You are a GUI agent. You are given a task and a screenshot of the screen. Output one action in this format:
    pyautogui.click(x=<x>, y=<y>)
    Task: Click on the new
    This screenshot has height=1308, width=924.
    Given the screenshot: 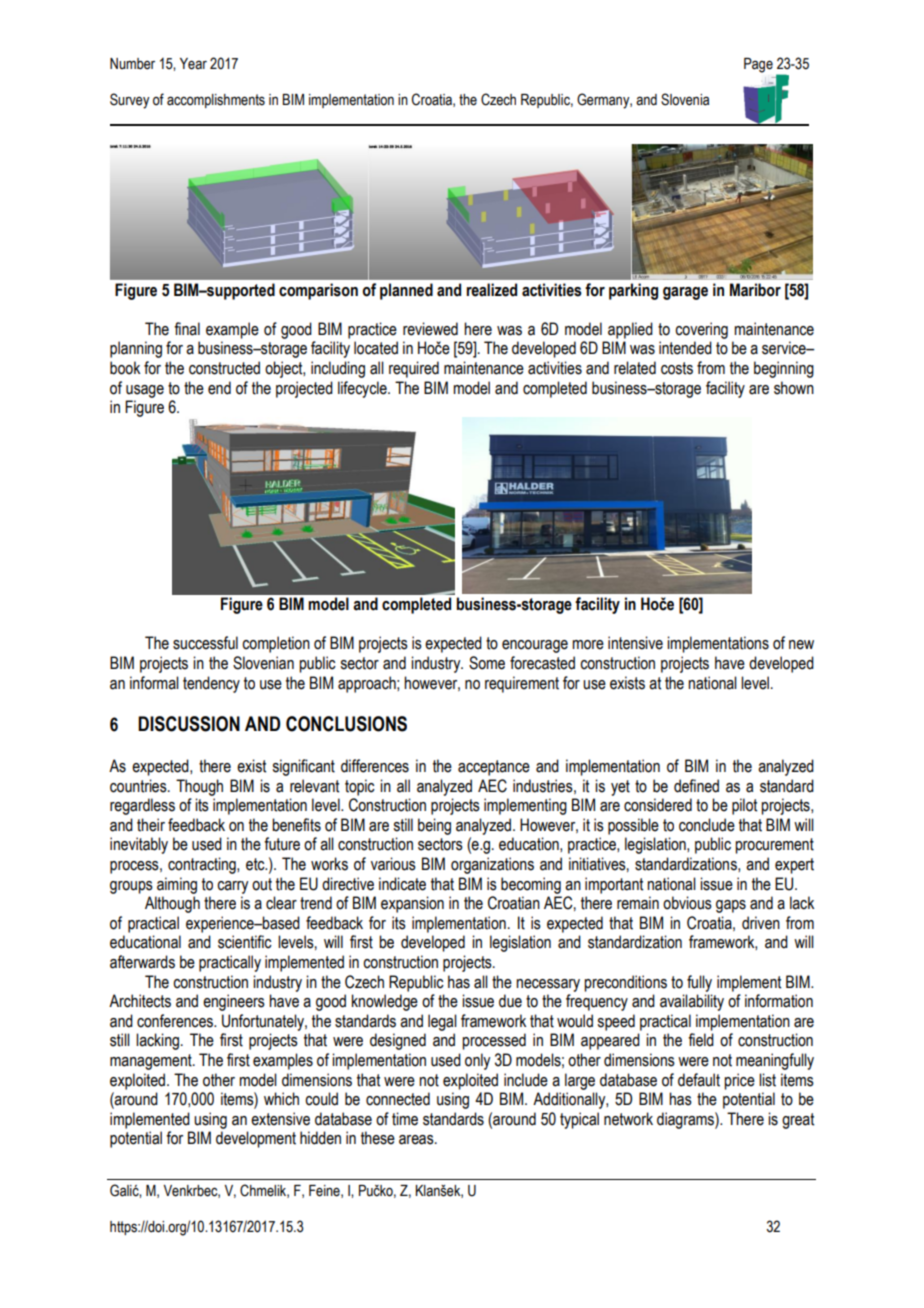 What is the action you would take?
    pyautogui.click(x=801, y=645)
